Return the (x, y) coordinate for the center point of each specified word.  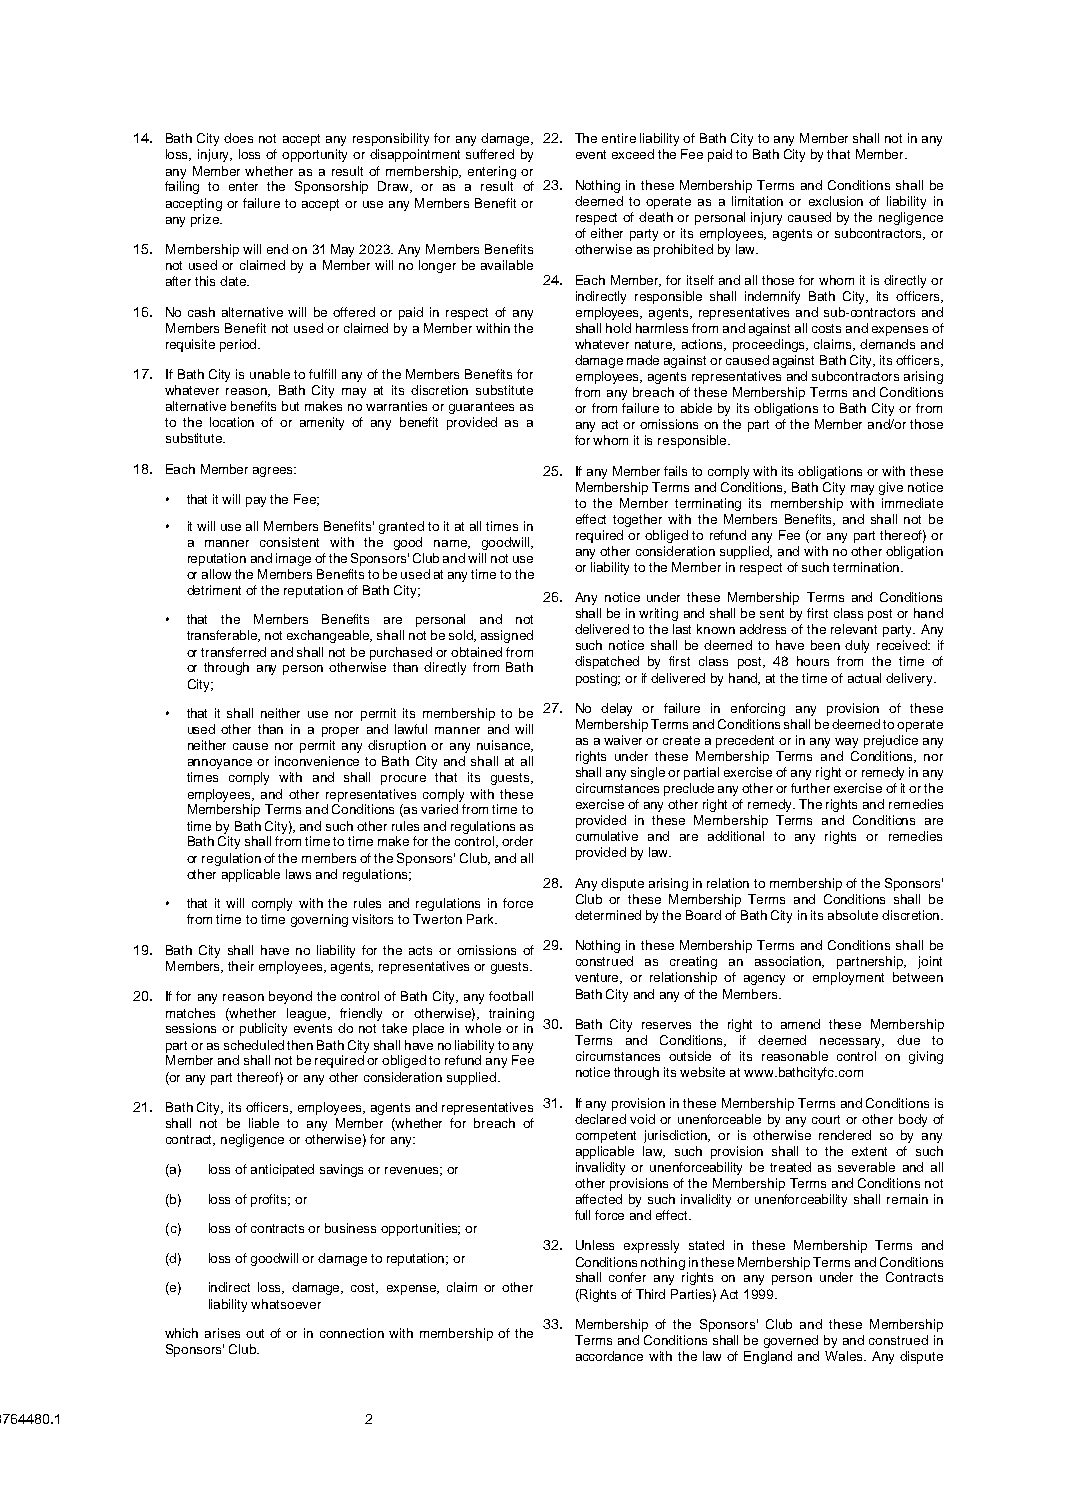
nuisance (504, 746)
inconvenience (317, 761)
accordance (609, 1356)
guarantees (481, 408)
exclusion (836, 201)
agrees (274, 472)
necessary (852, 1043)
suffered (490, 154)
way (846, 743)
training (511, 1014)
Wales (845, 1356)
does (238, 138)
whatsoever (286, 1304)
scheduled (254, 1045)
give (891, 488)
